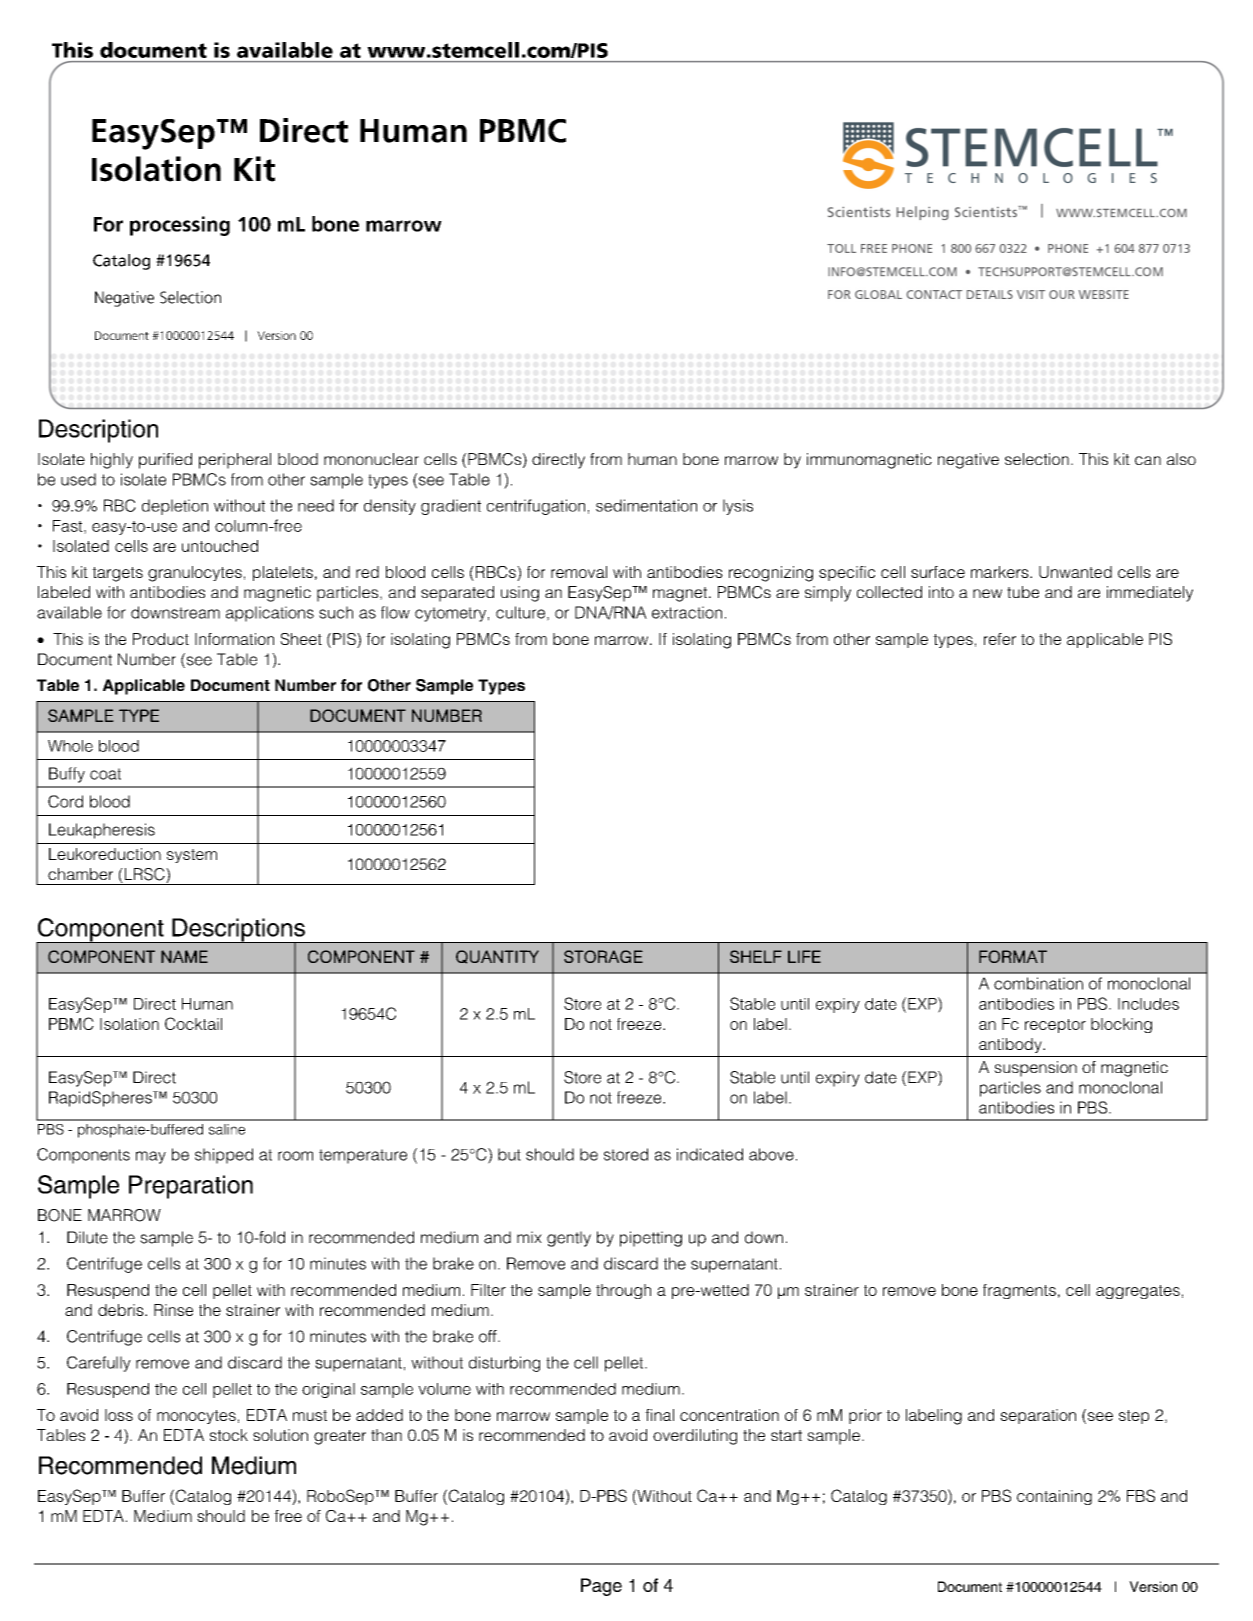  I want to click on processing, so click(180, 226).
